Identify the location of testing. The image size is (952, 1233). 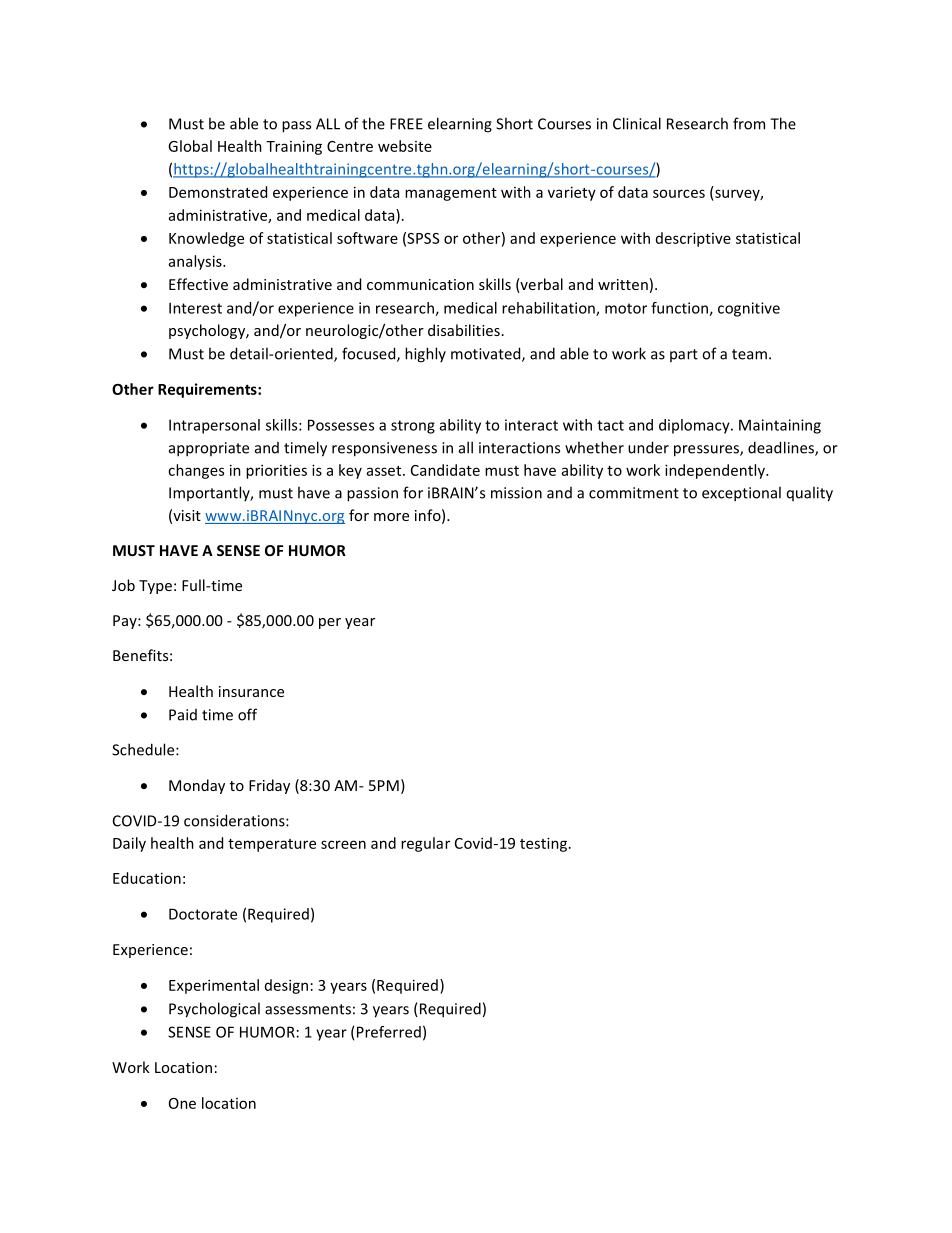
(543, 844).
